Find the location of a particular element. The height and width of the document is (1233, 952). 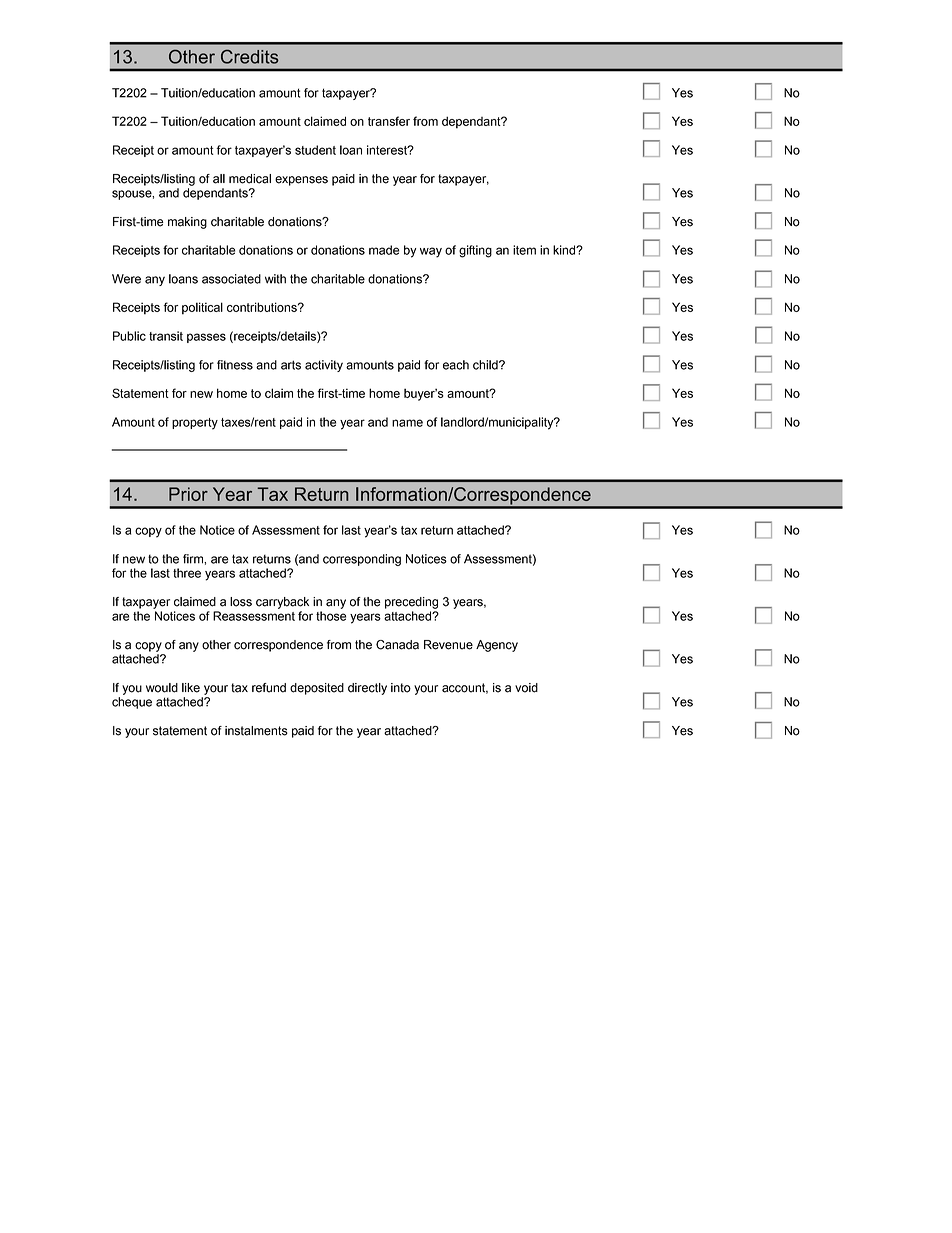

Credits is located at coordinates (250, 56).
